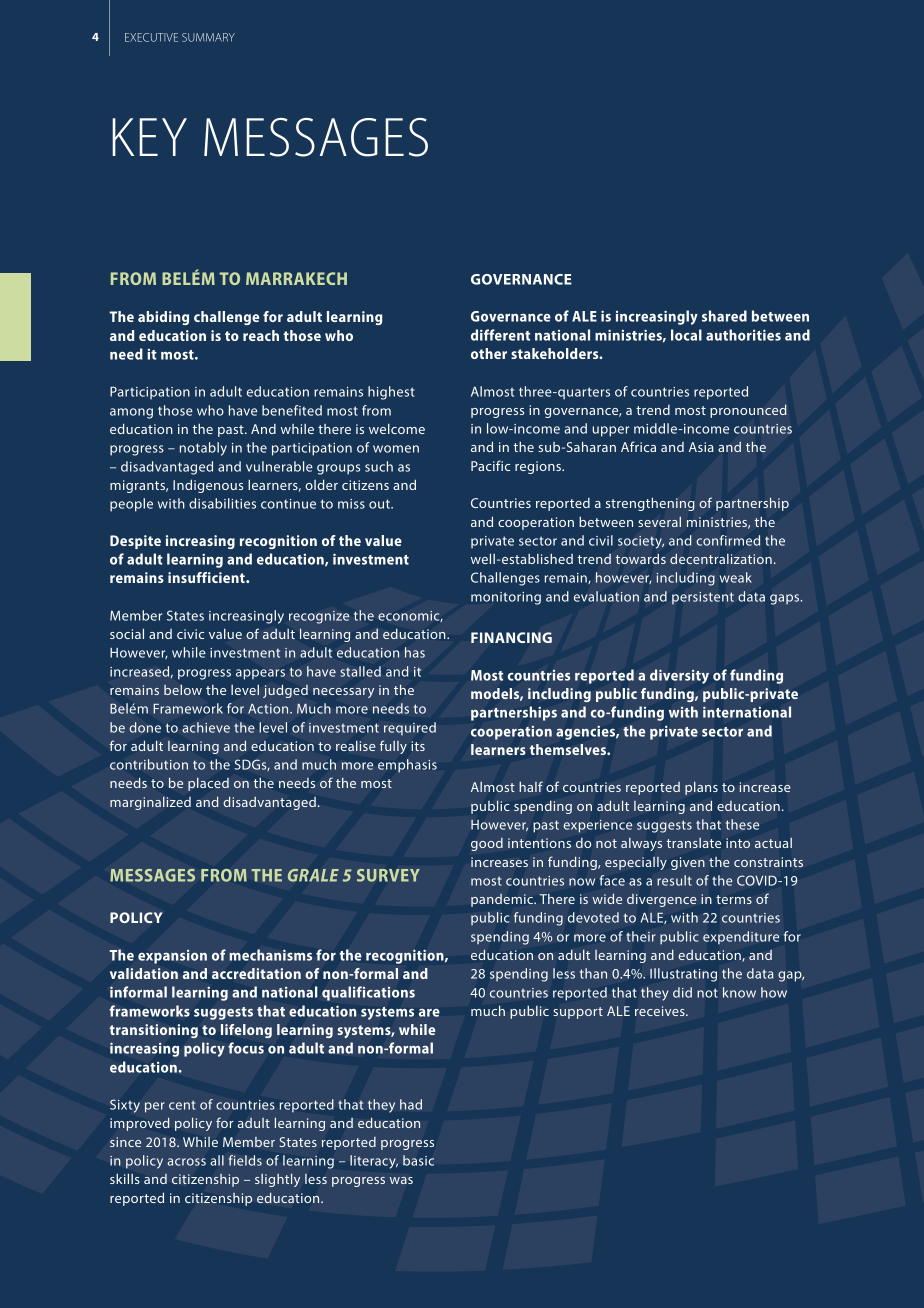 The width and height of the document is (924, 1308). I want to click on emphasis, so click(407, 766).
